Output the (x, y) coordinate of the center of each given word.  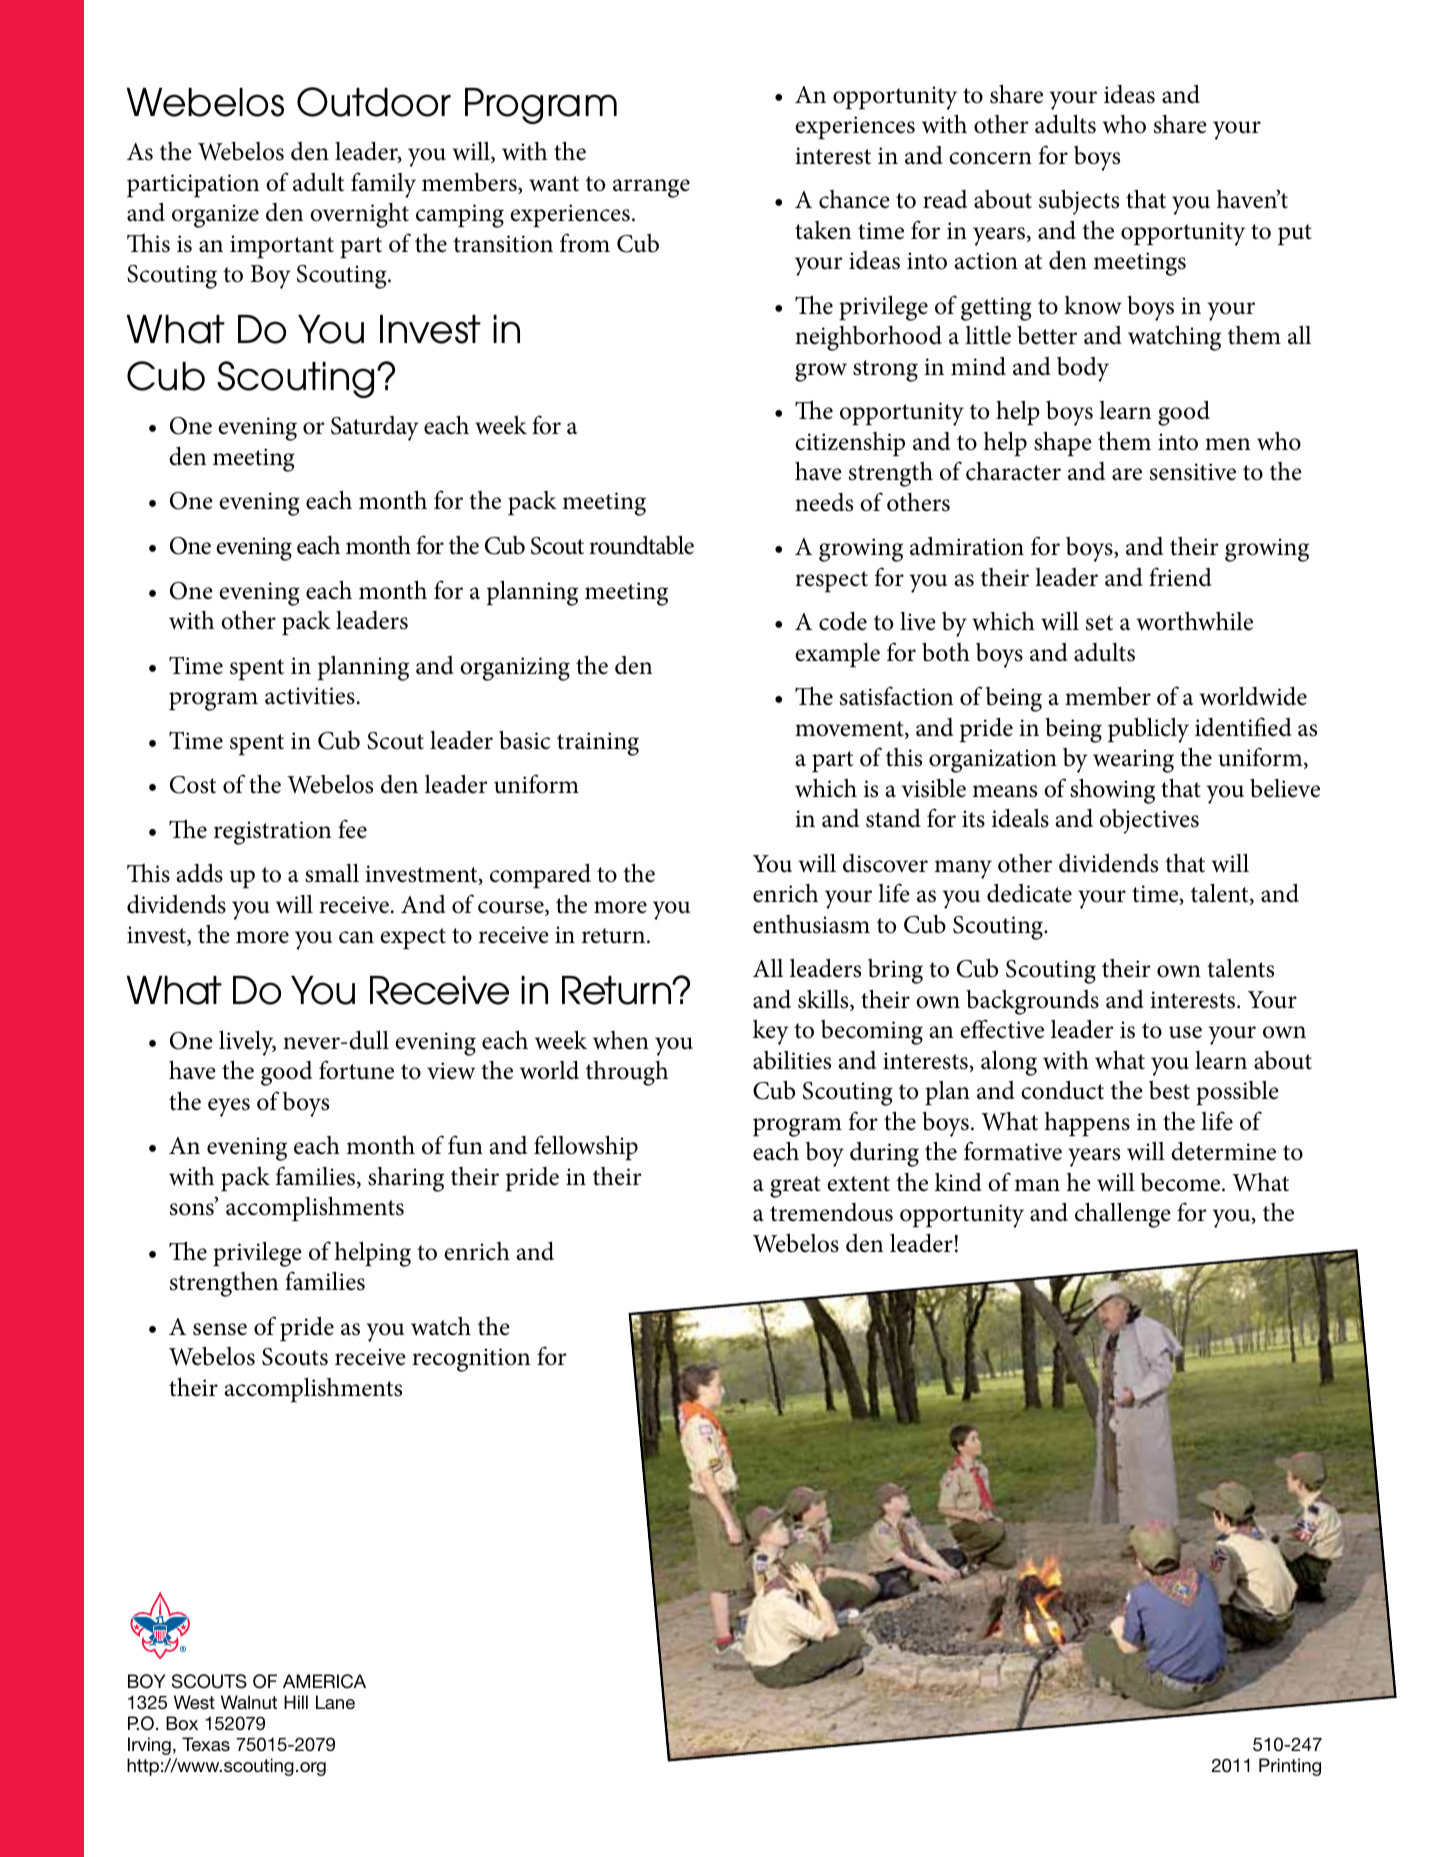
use (1185, 1032)
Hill (296, 1702)
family (383, 185)
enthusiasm (811, 924)
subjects (1079, 202)
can (356, 937)
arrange (651, 188)
